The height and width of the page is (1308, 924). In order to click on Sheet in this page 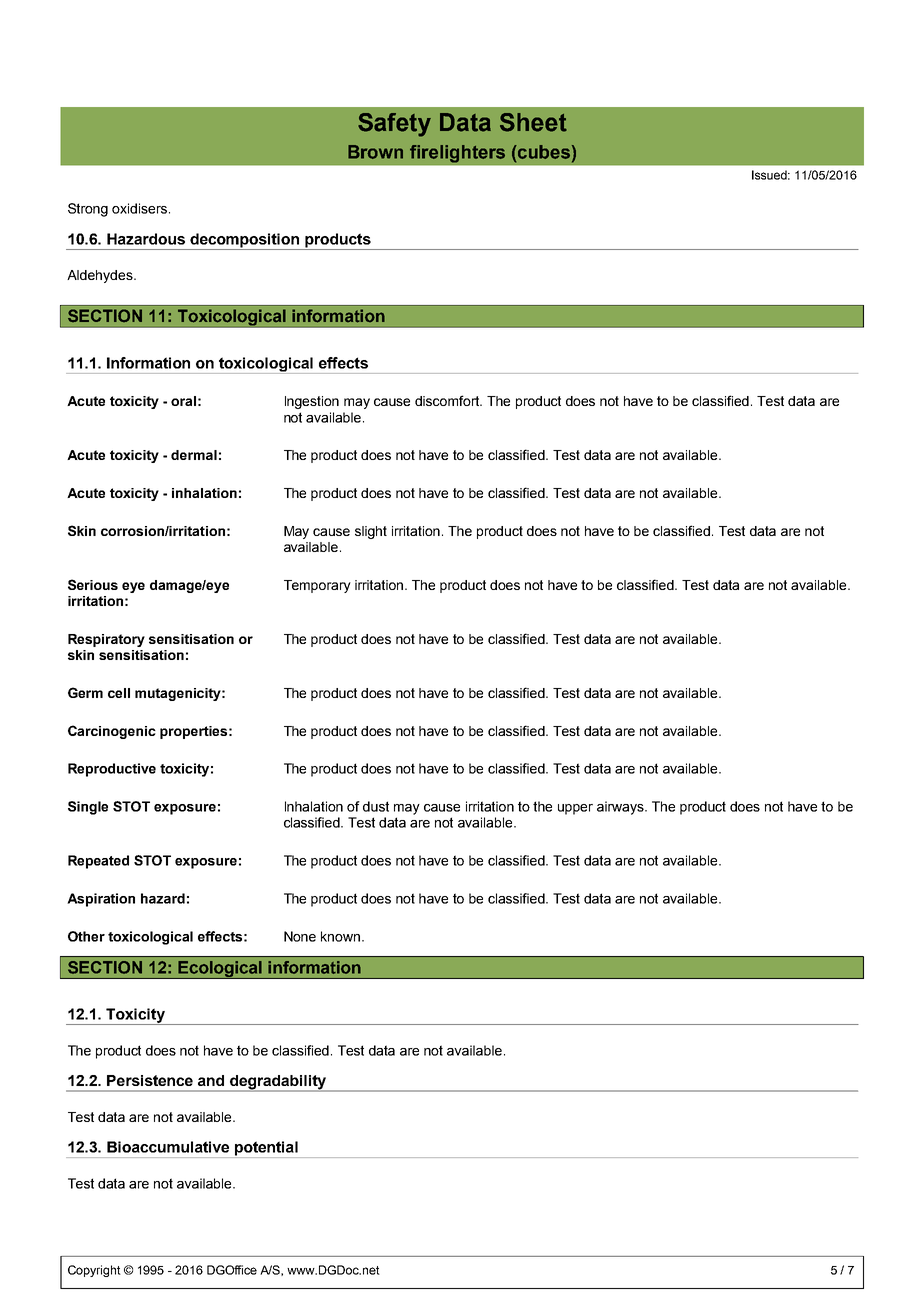, I will do `click(533, 122)`.
